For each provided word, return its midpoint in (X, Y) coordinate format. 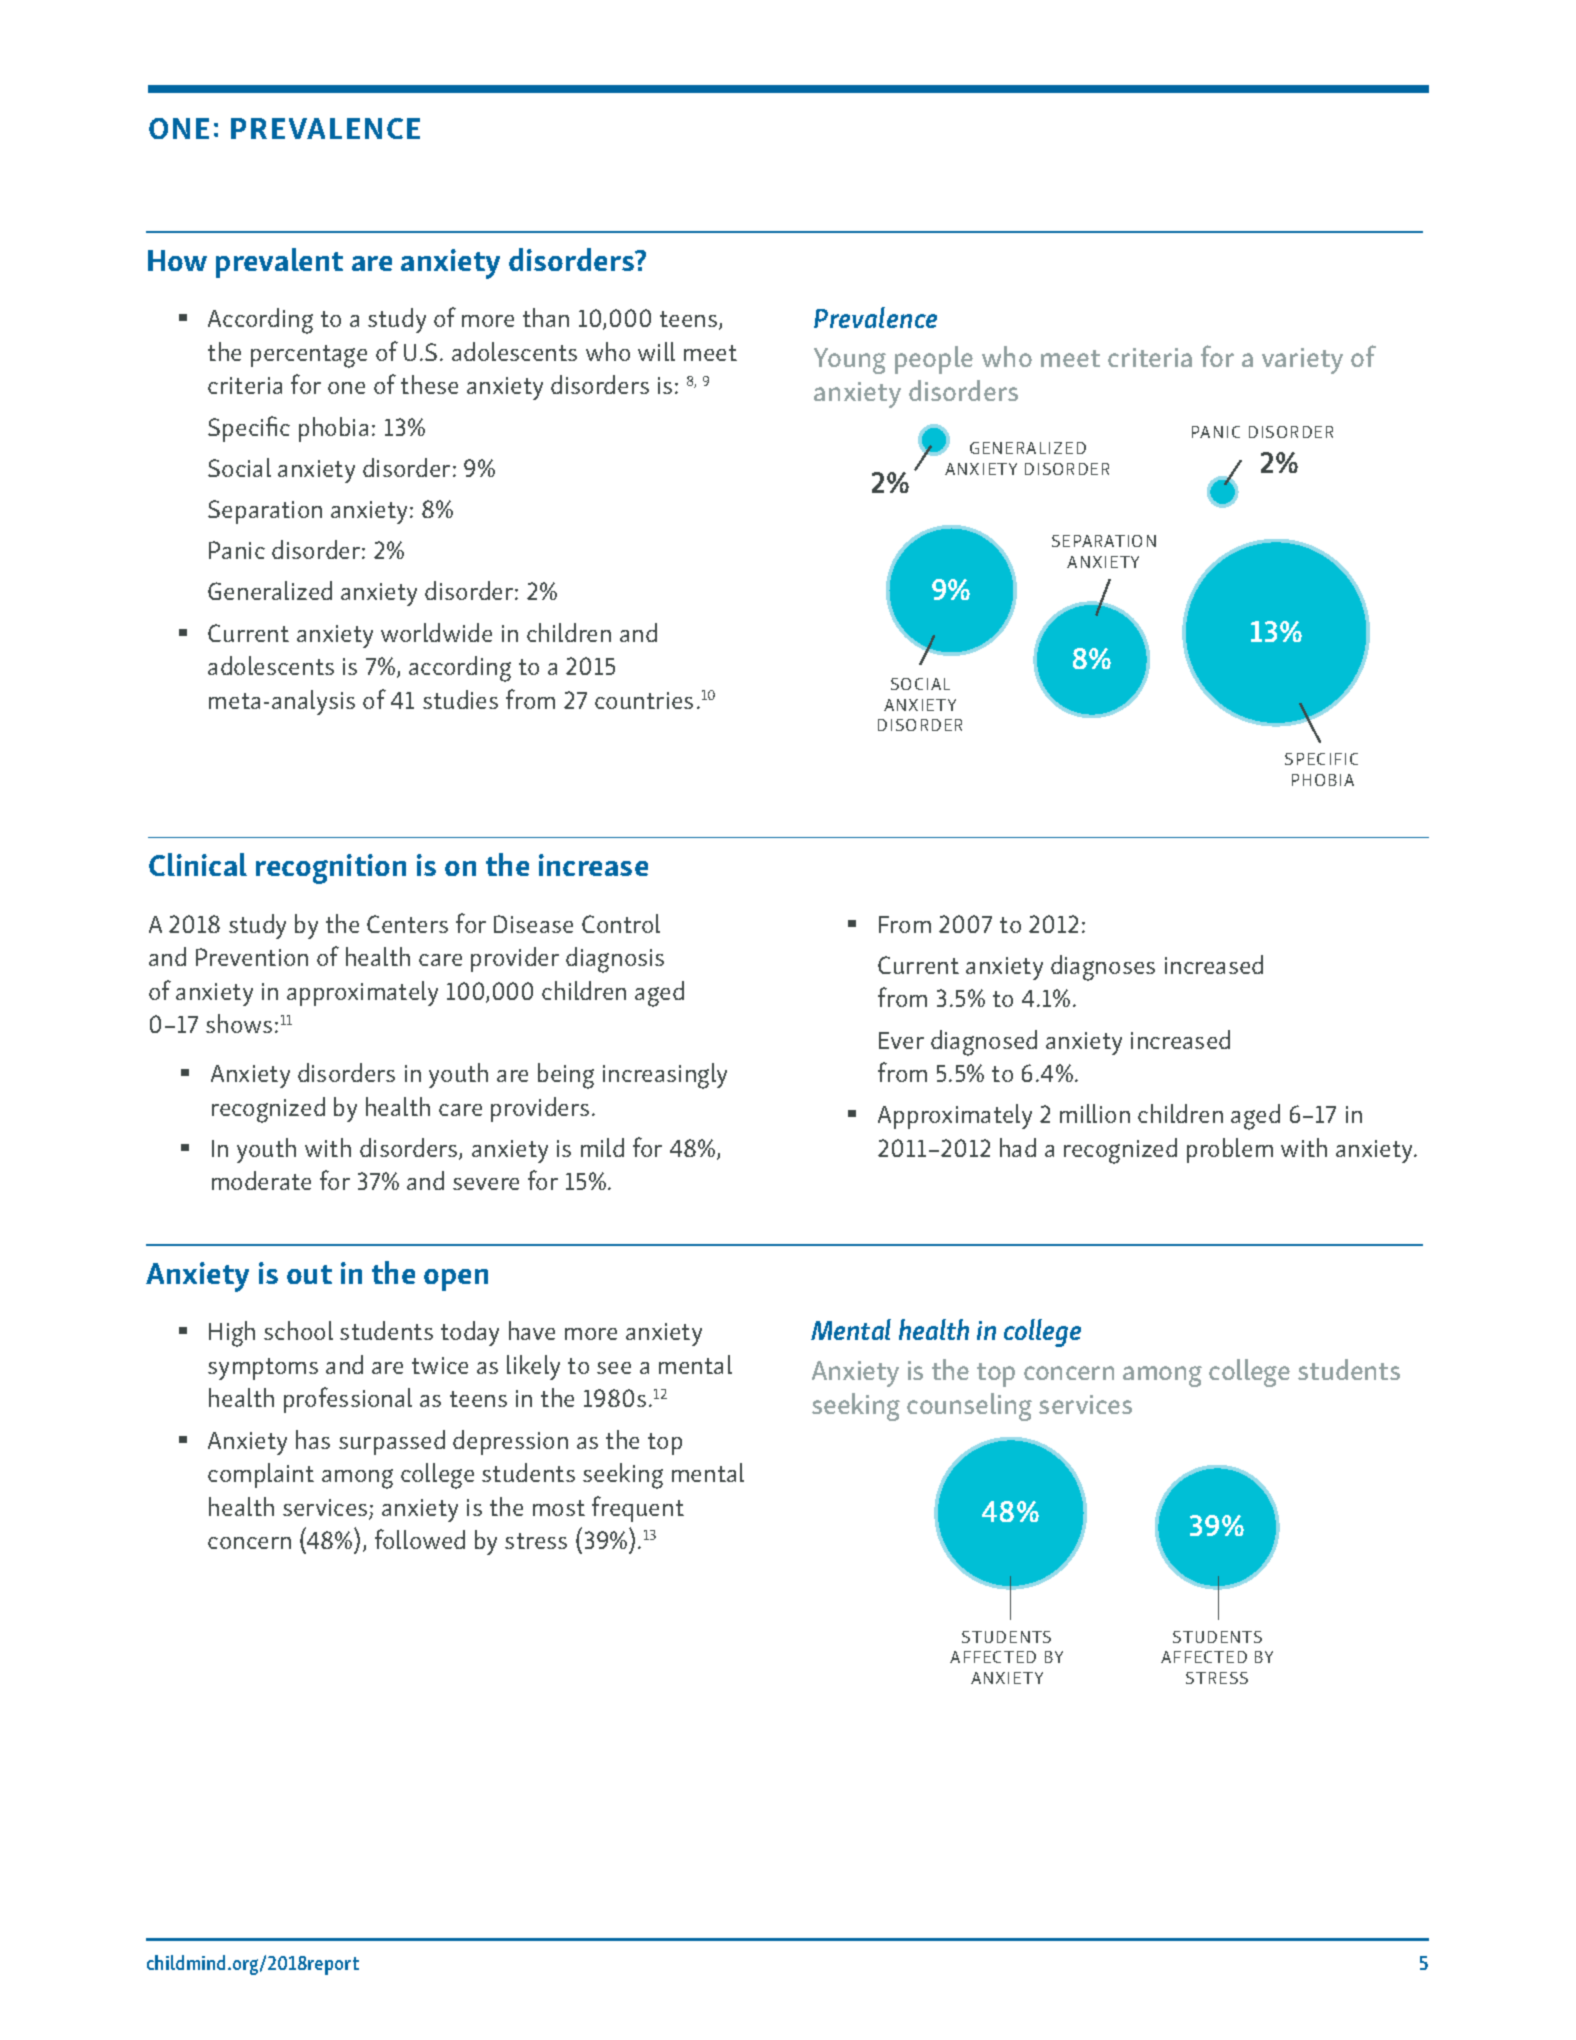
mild (602, 1147)
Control (621, 923)
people (934, 360)
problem (1230, 1150)
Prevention (252, 957)
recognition (331, 869)
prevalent (279, 263)
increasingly (665, 1076)
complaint (261, 1475)
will (656, 351)
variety (1302, 361)
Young (850, 361)
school (298, 1330)
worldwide (436, 632)
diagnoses (1103, 968)
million (1095, 1113)
